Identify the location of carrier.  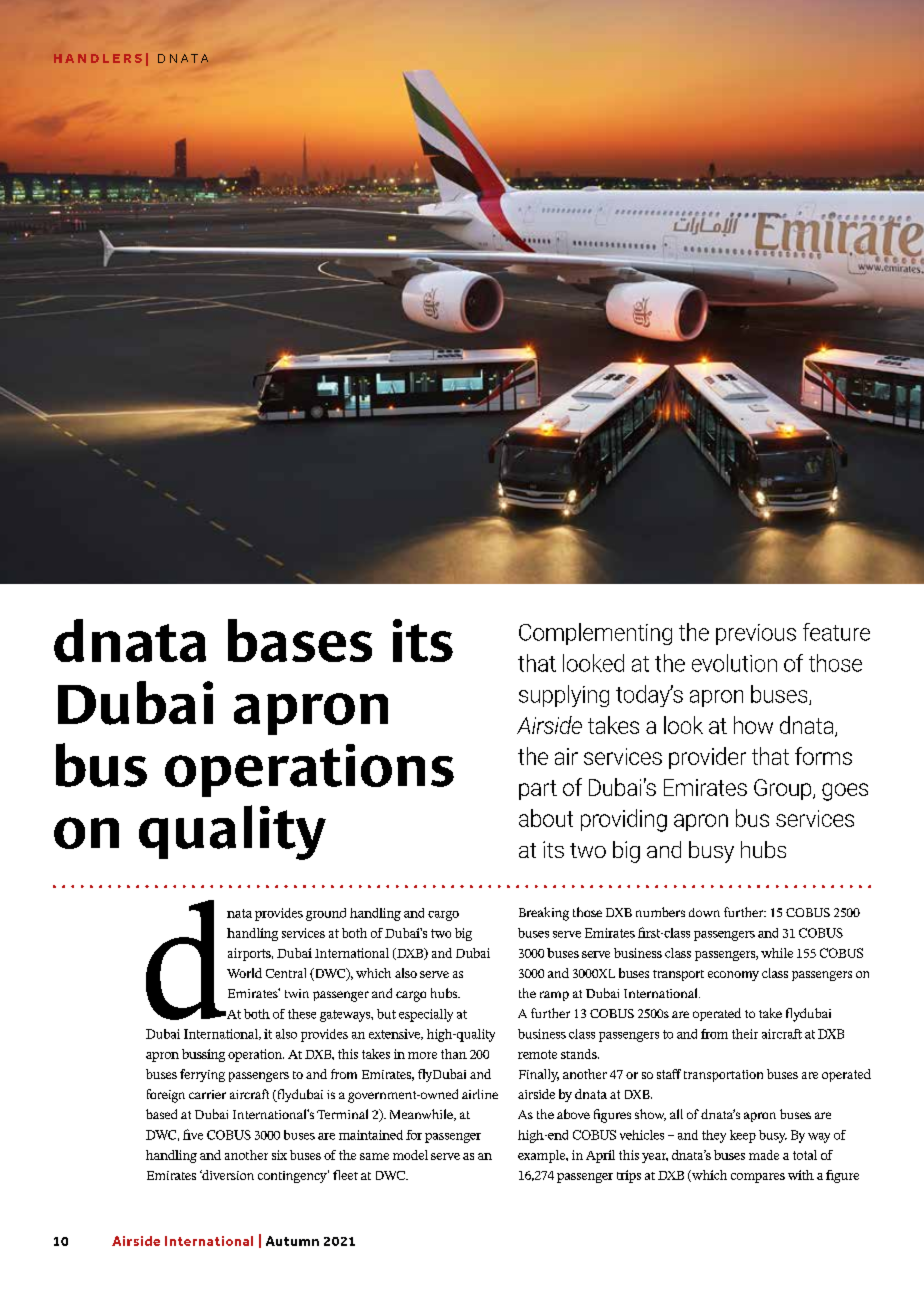
(207, 1094).
